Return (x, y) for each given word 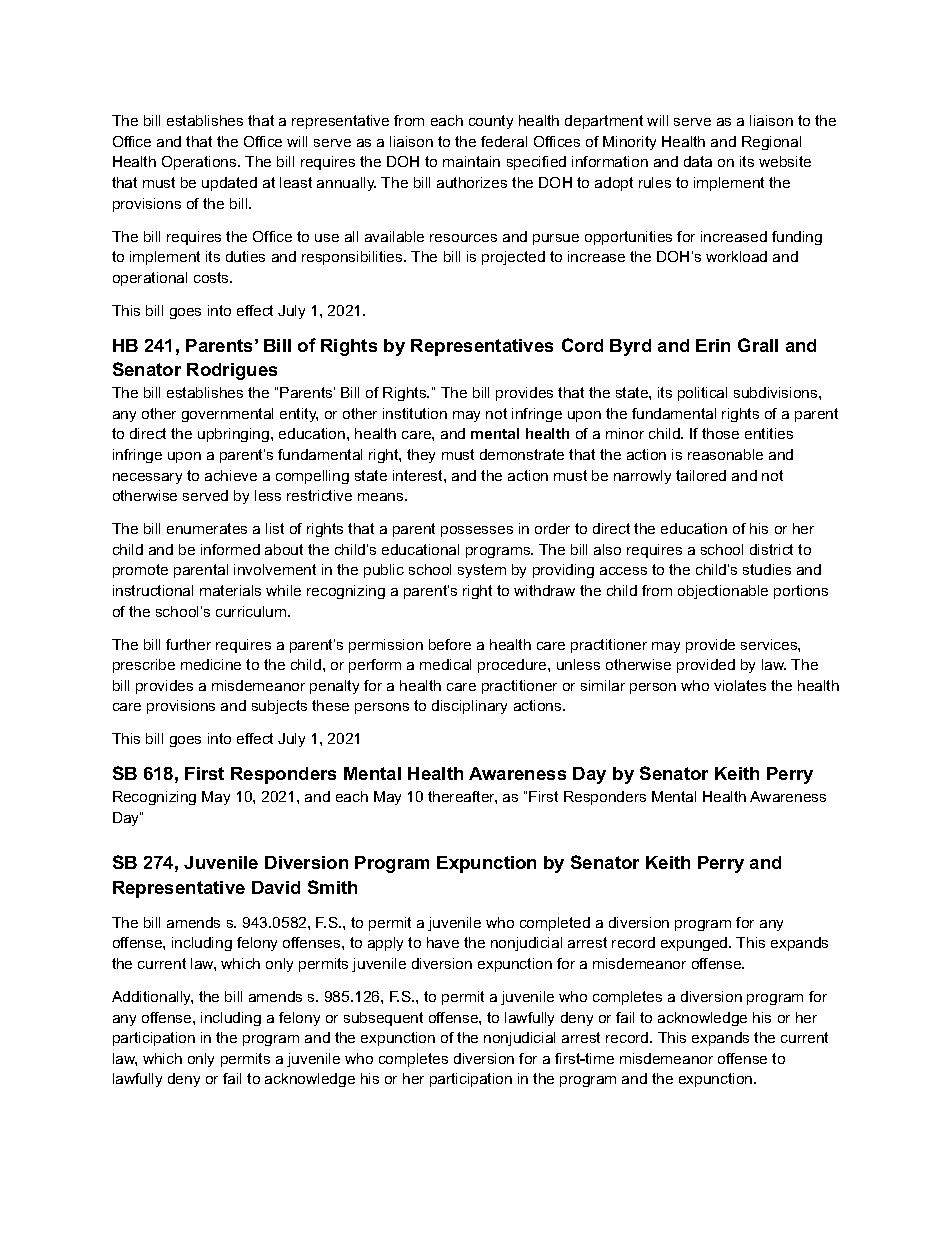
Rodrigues (232, 371)
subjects (279, 707)
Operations (200, 163)
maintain (471, 161)
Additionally (152, 998)
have (443, 942)
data (698, 161)
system (482, 571)
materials (230, 590)
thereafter (462, 797)
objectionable (723, 592)
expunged (695, 944)
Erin (713, 345)
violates (740, 685)
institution (415, 413)
